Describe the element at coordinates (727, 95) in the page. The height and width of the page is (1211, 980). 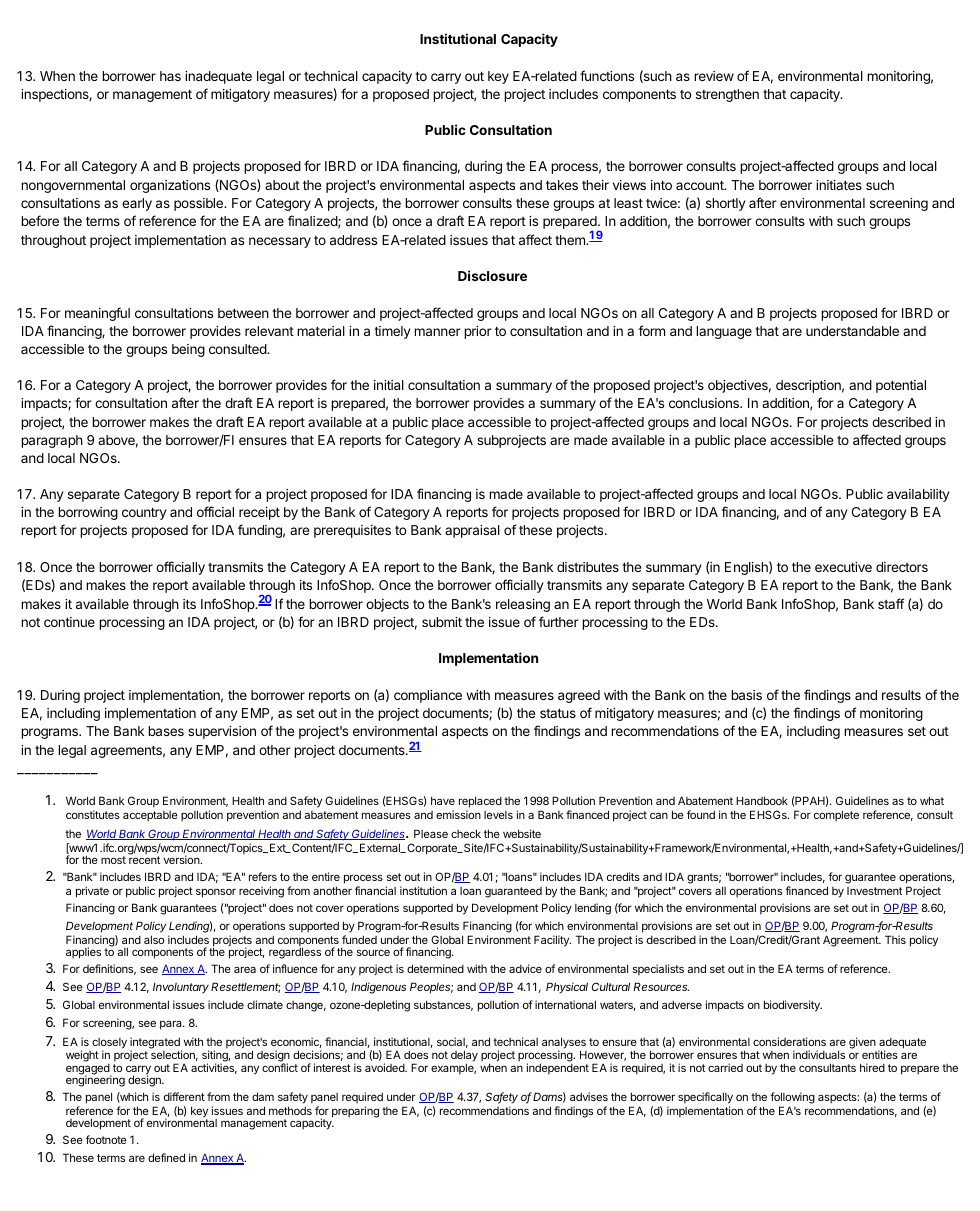
I see `strengthen` at that location.
